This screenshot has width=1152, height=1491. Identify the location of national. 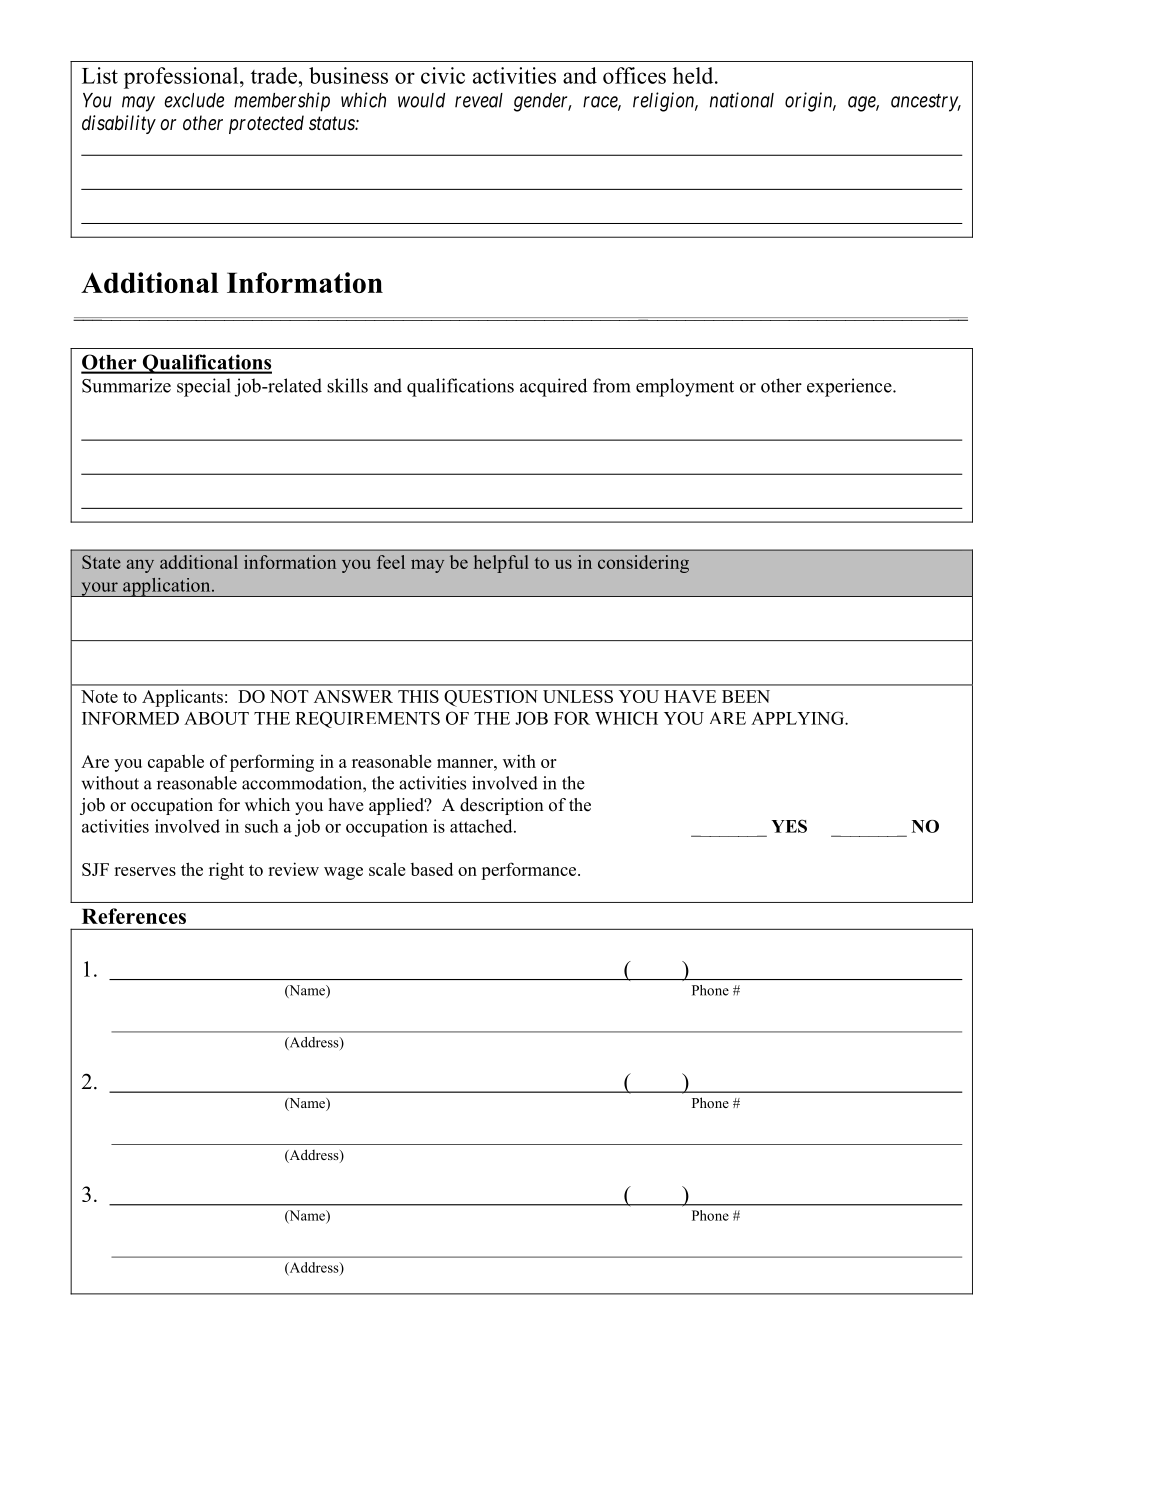
(742, 100).
